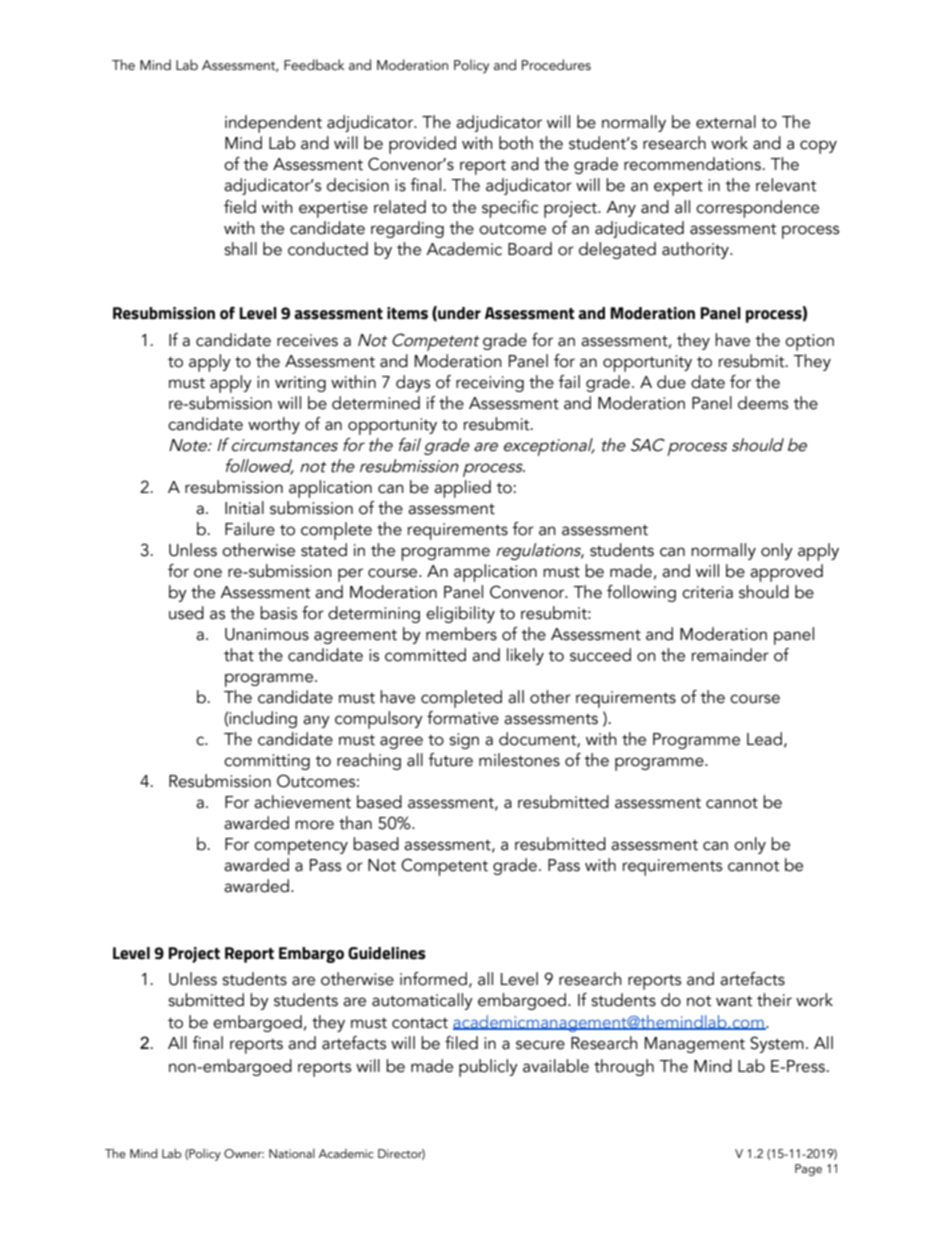  I want to click on remainder, so click(730, 655).
